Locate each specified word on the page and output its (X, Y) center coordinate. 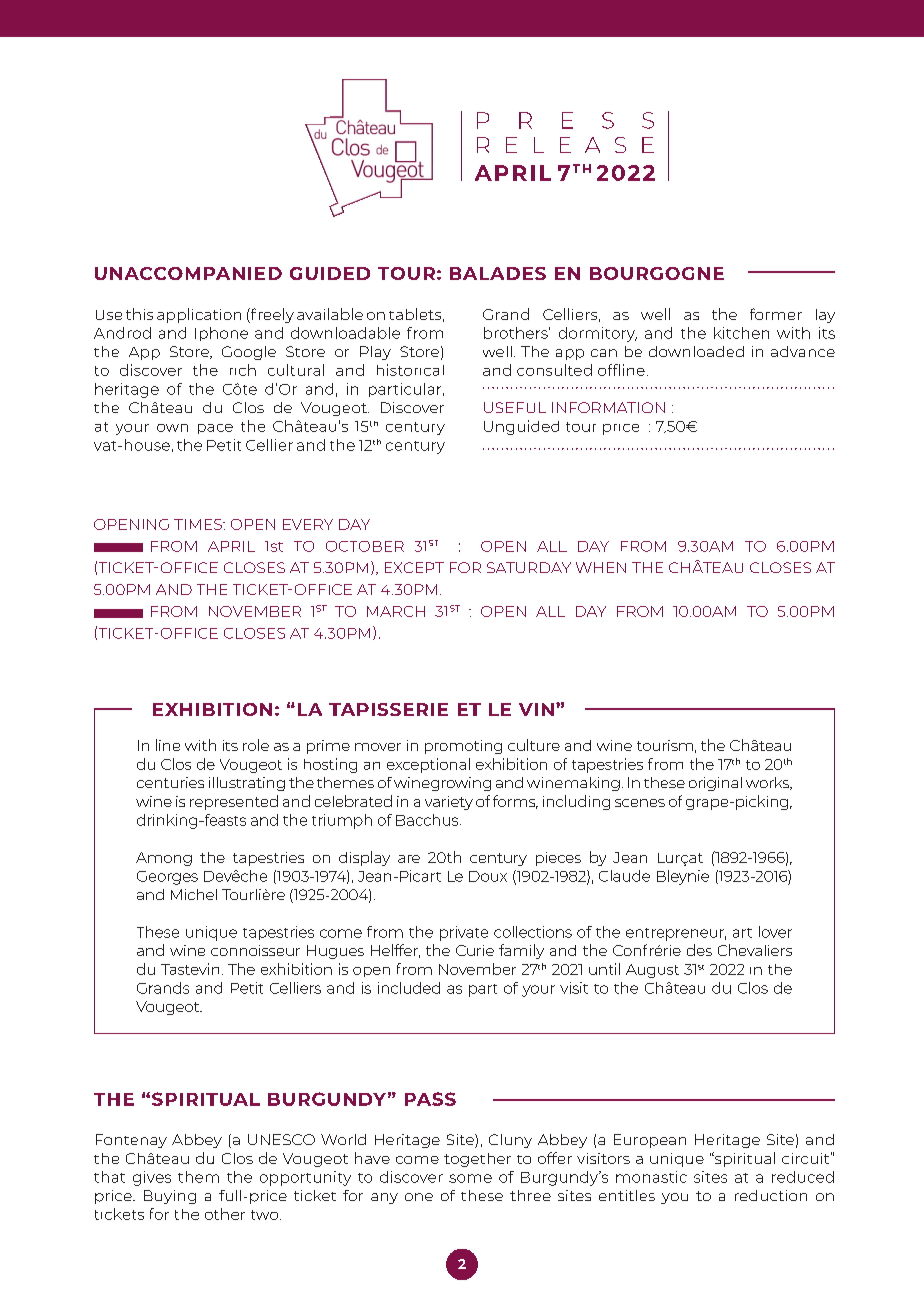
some (470, 1178)
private (464, 933)
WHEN (601, 567)
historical (410, 370)
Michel (194, 894)
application (199, 315)
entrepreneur (676, 934)
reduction (771, 1195)
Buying (170, 1197)
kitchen (741, 333)
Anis (217, 558)
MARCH (396, 611)
